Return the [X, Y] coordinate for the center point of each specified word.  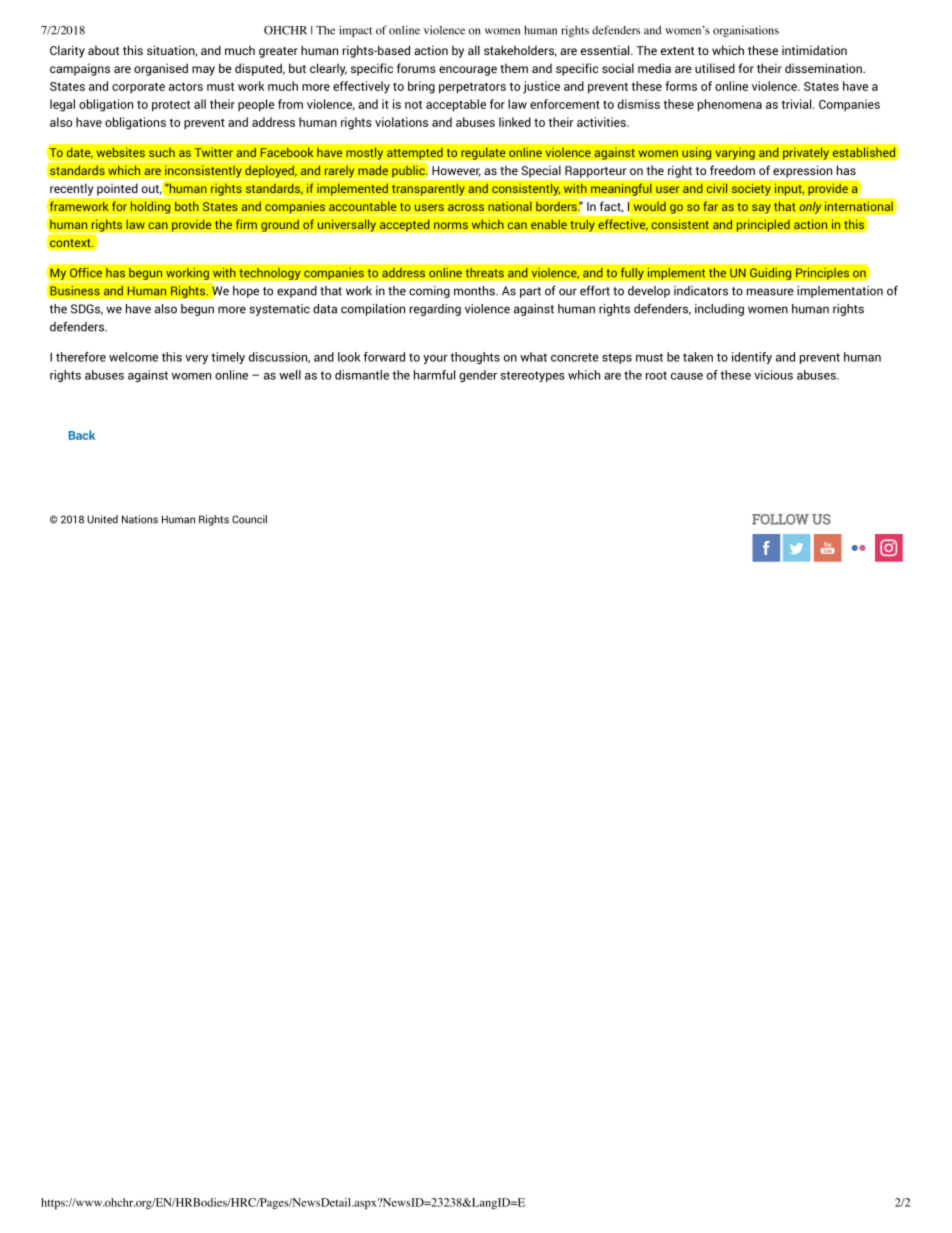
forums [416, 68]
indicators [701, 291]
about [103, 50]
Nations [140, 519]
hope [246, 292]
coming [429, 292]
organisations [746, 31]
